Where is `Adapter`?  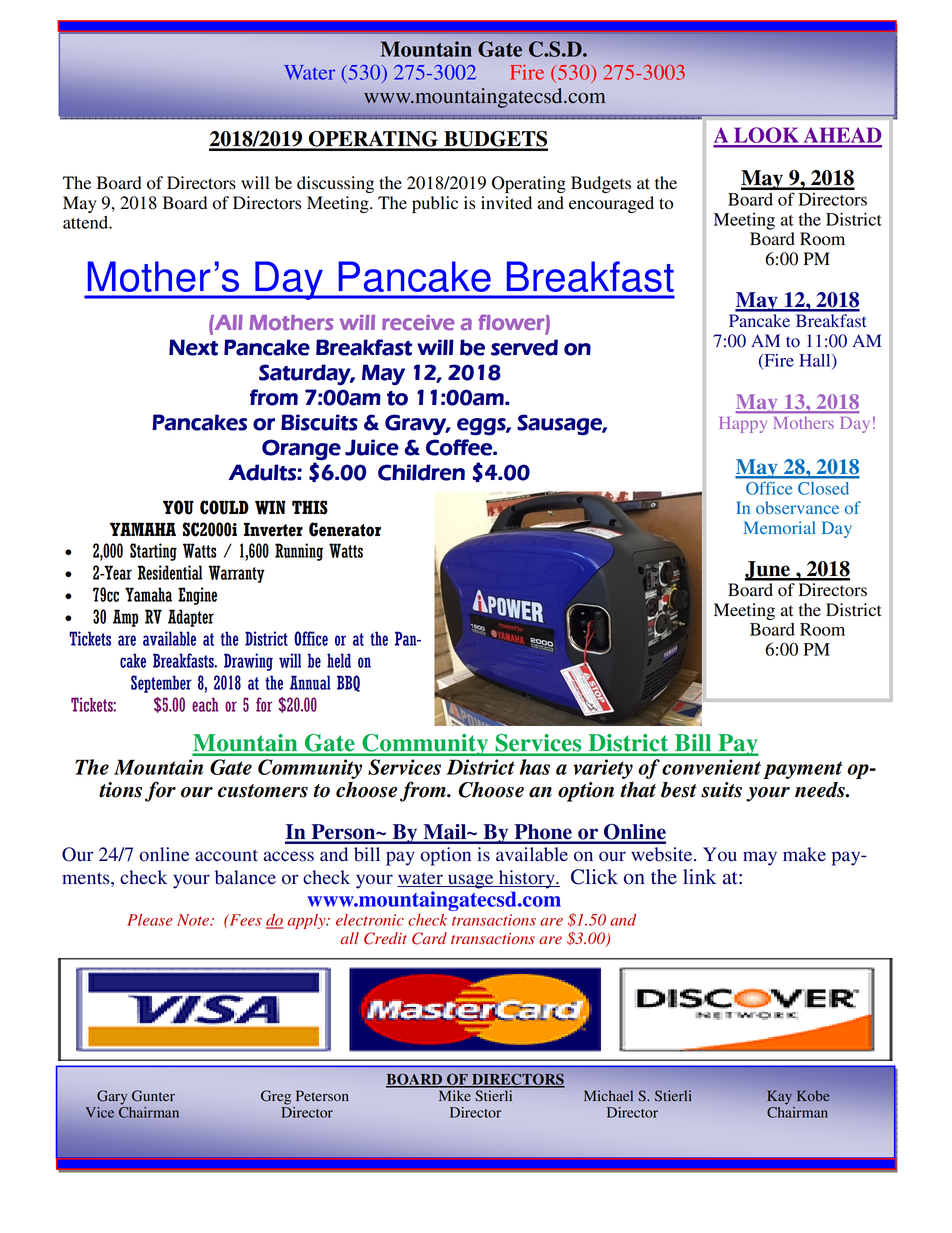 Adapter is located at coordinates (191, 618).
